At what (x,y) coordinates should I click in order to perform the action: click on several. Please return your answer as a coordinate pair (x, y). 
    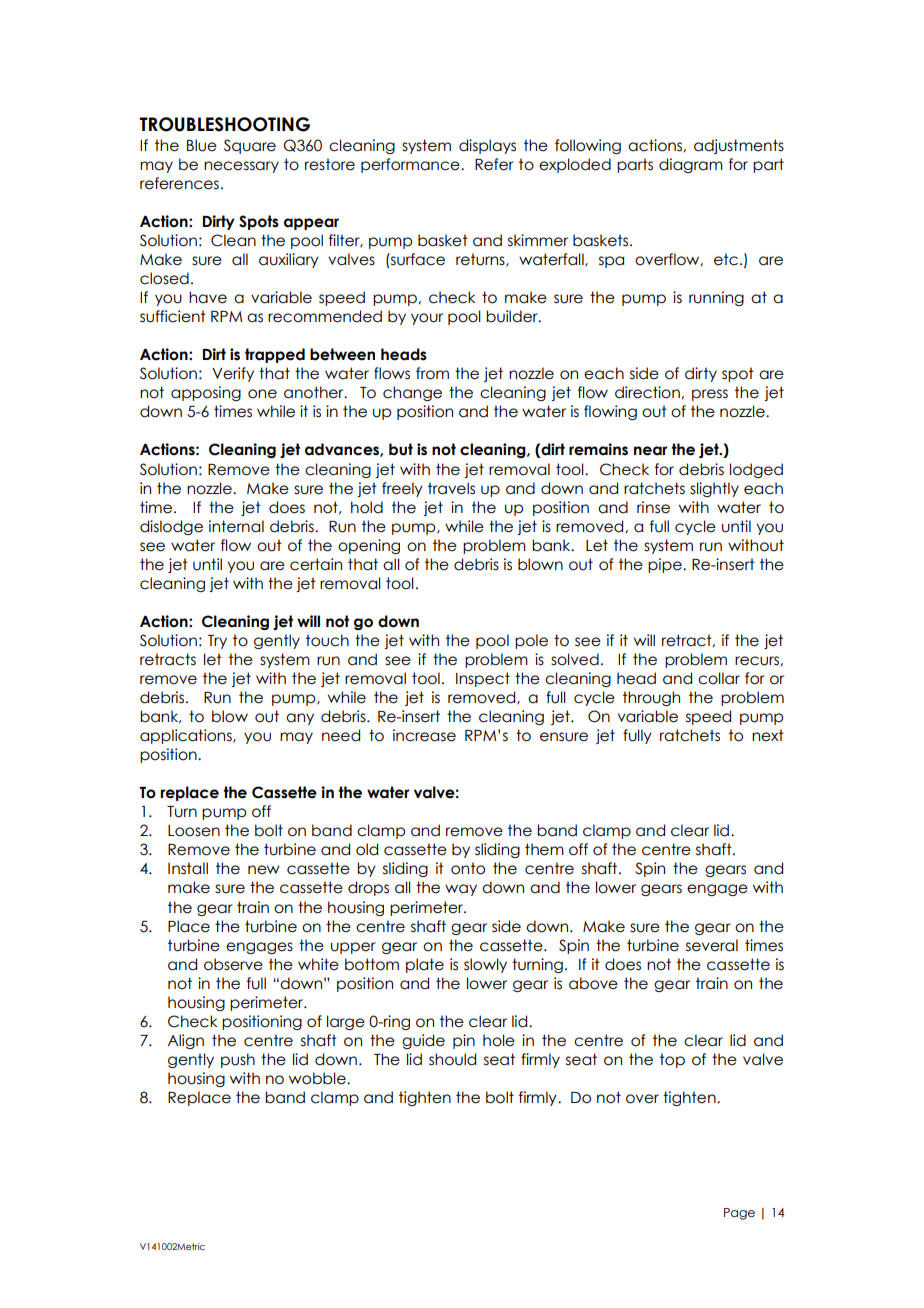
    Looking at the image, I should click on (712, 945).
